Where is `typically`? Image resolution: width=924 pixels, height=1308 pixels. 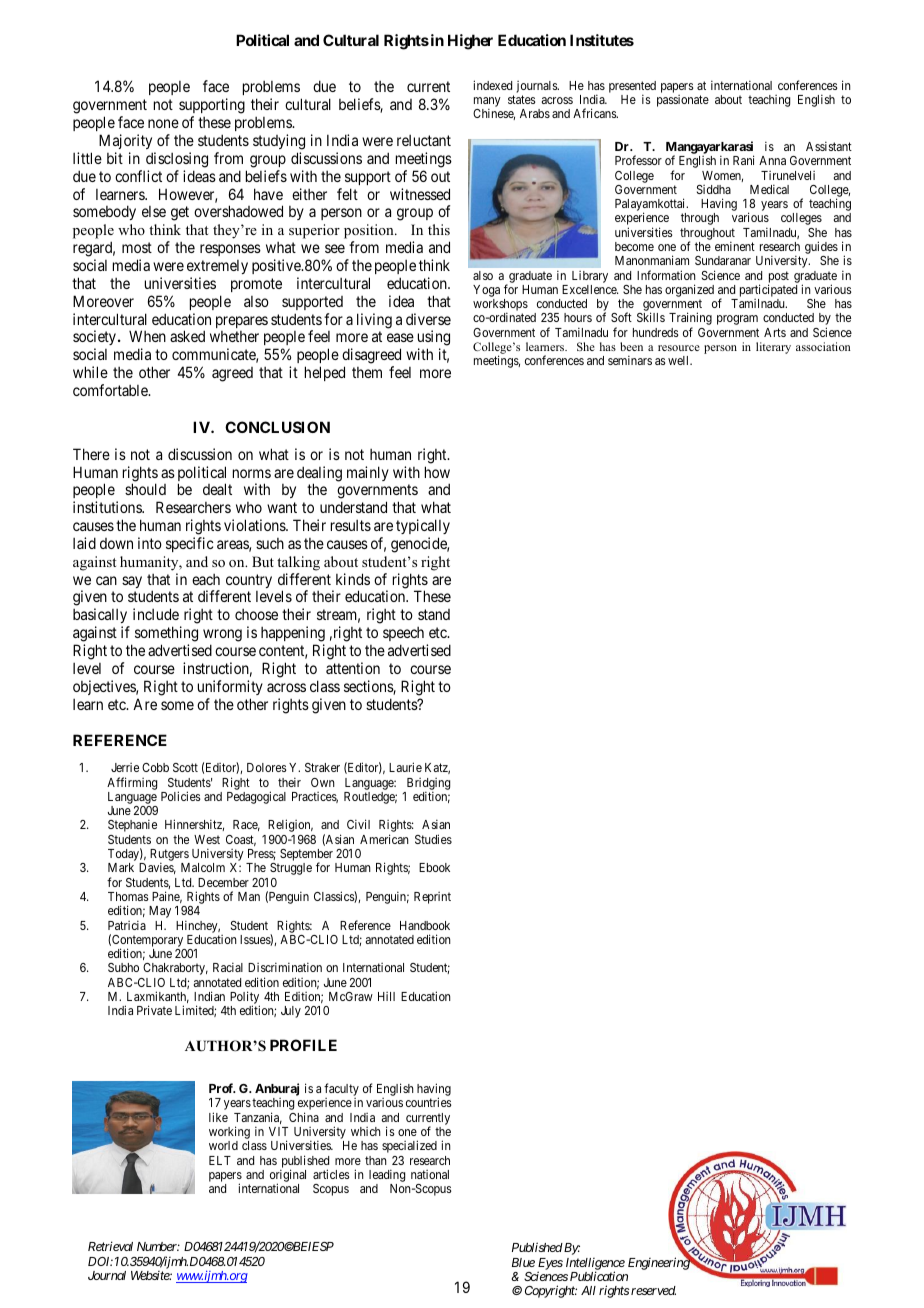 typically is located at coordinates (423, 526).
